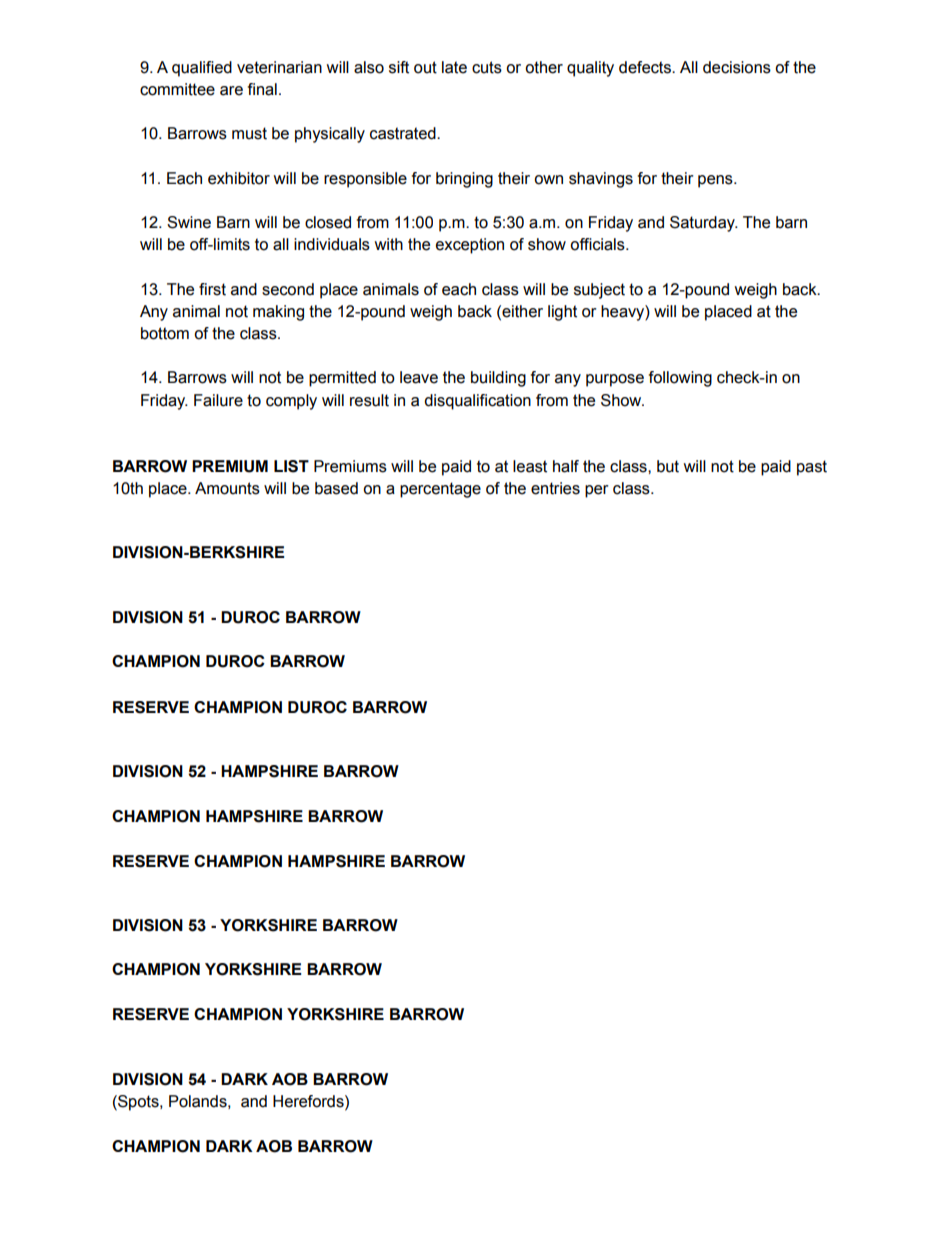  Describe the element at coordinates (530, 466) in the screenshot. I see `least` at that location.
